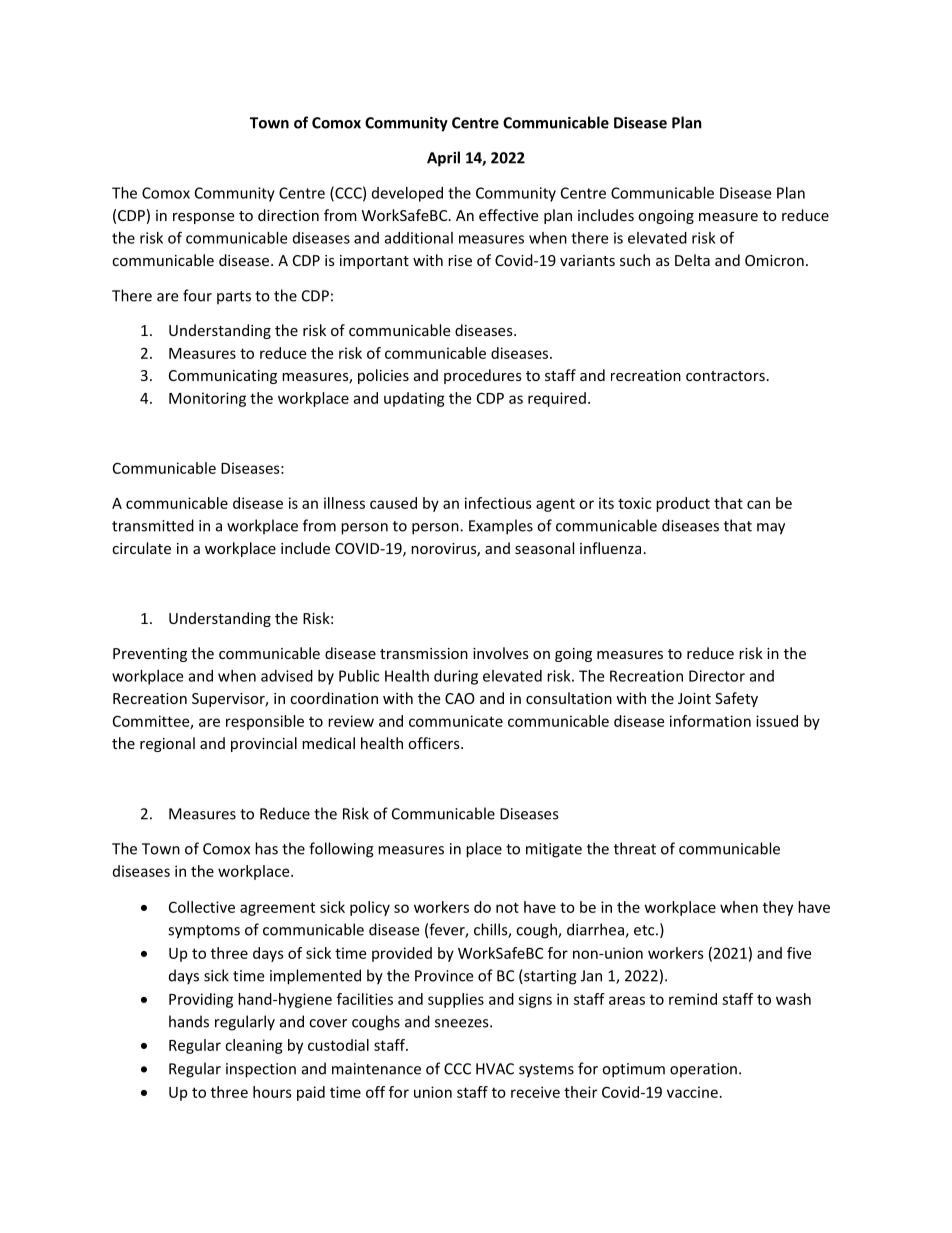 The width and height of the screenshot is (952, 1233). I want to click on inspection, so click(261, 1070).
